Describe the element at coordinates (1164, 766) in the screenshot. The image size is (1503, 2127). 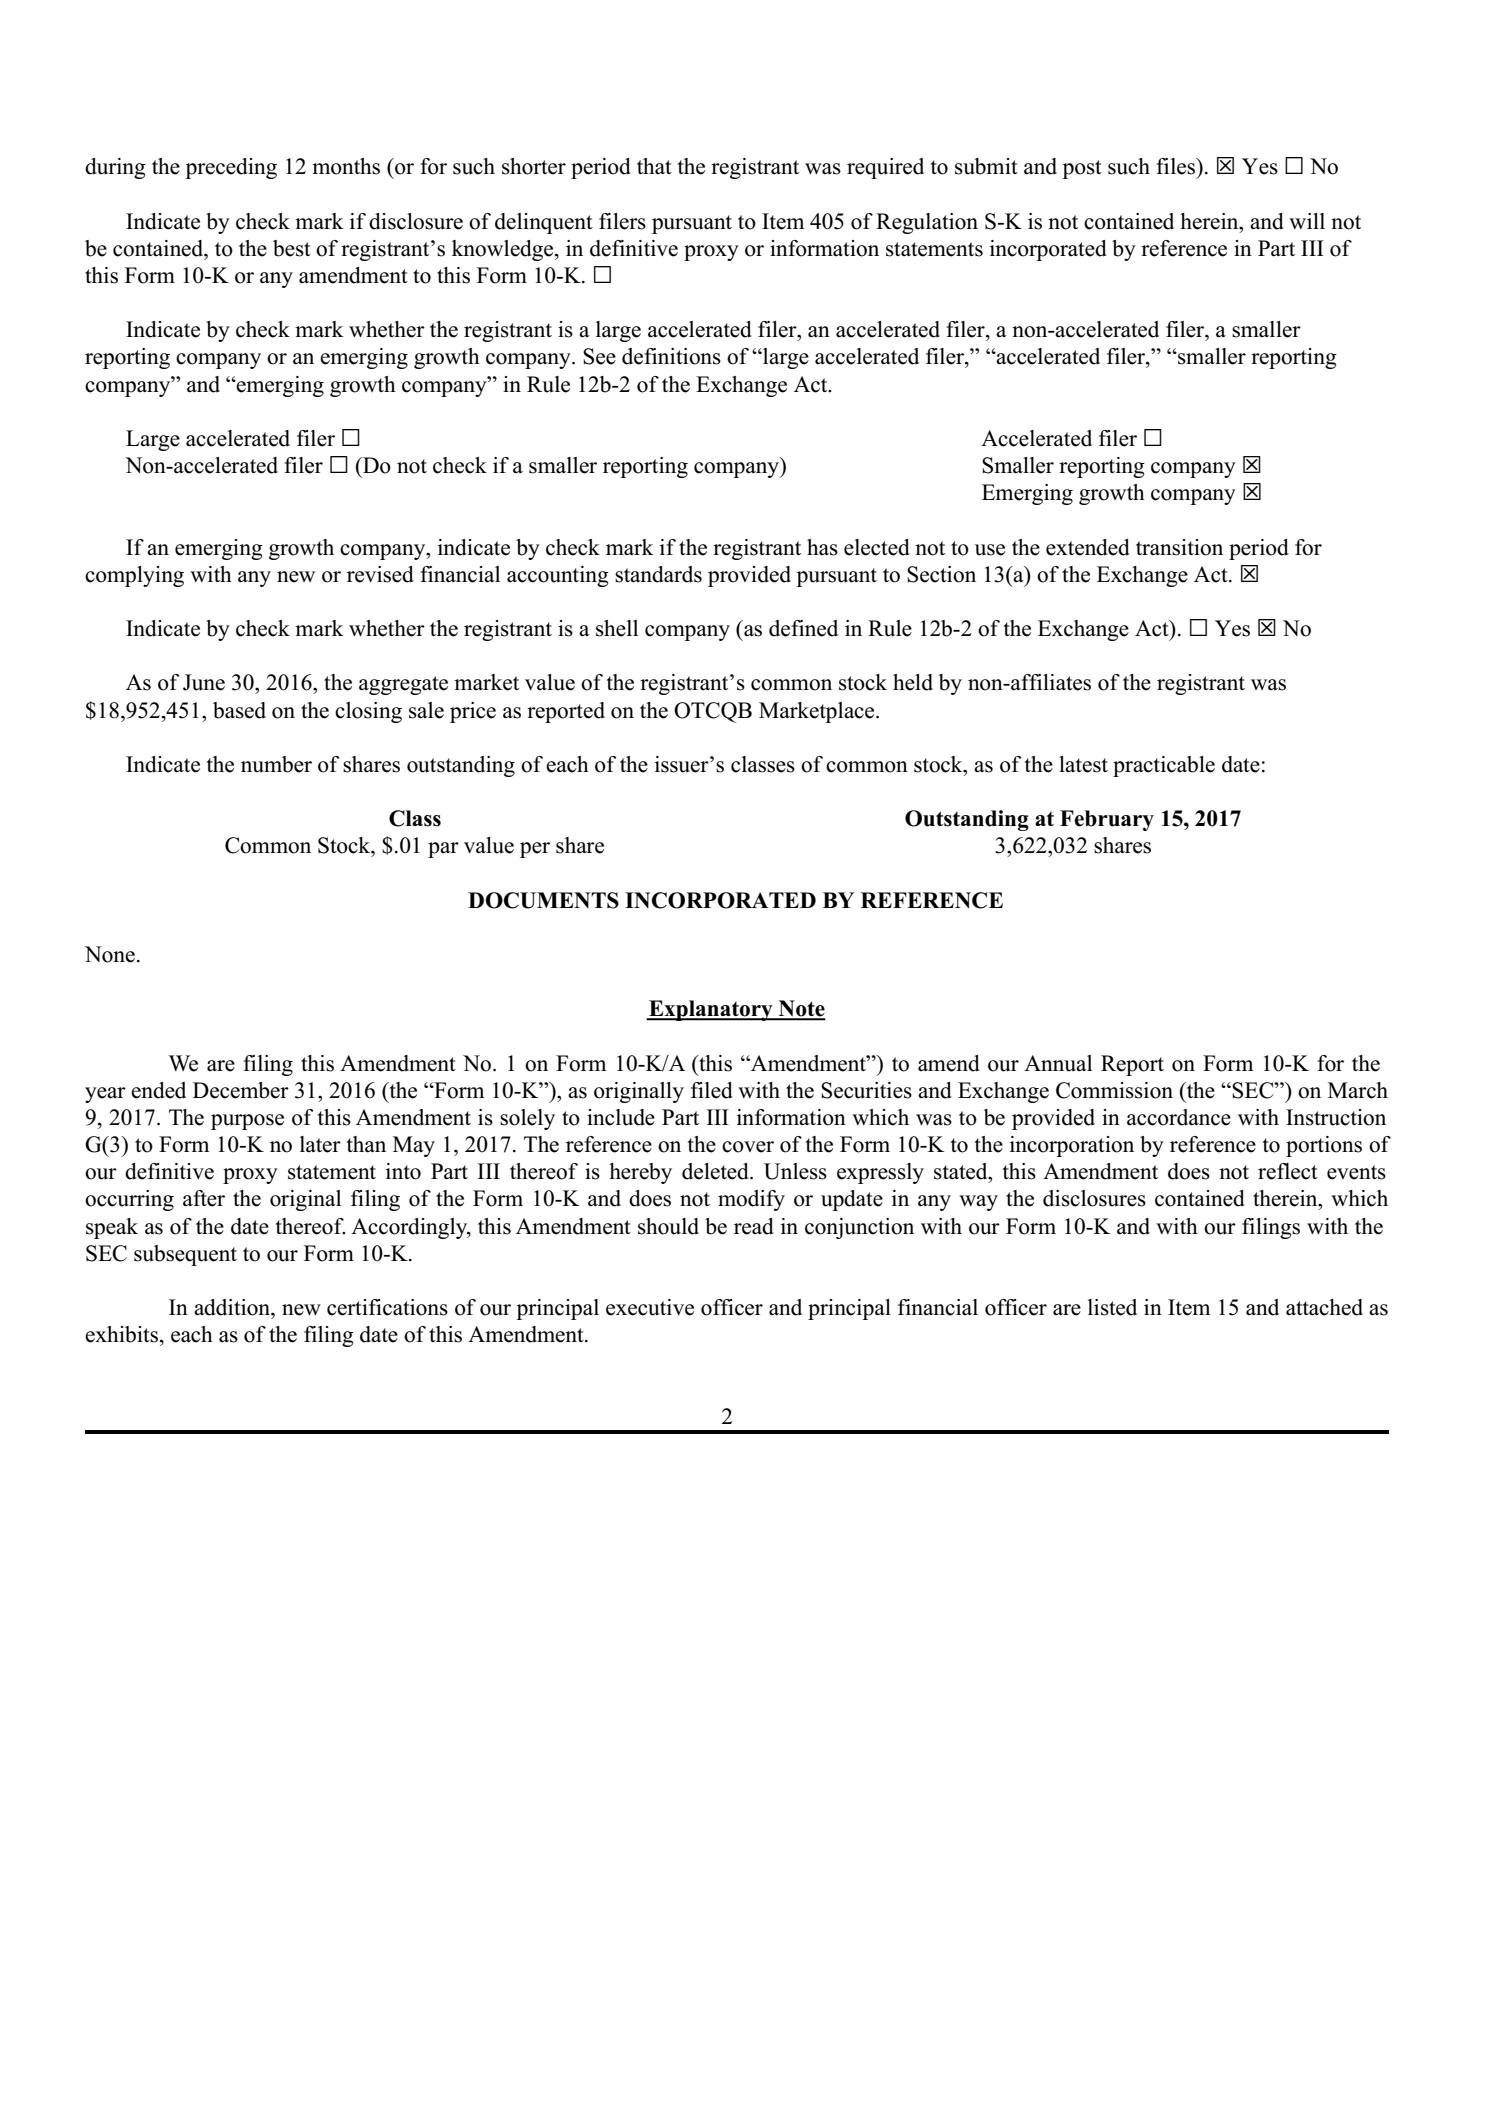
I see `practicable` at that location.
